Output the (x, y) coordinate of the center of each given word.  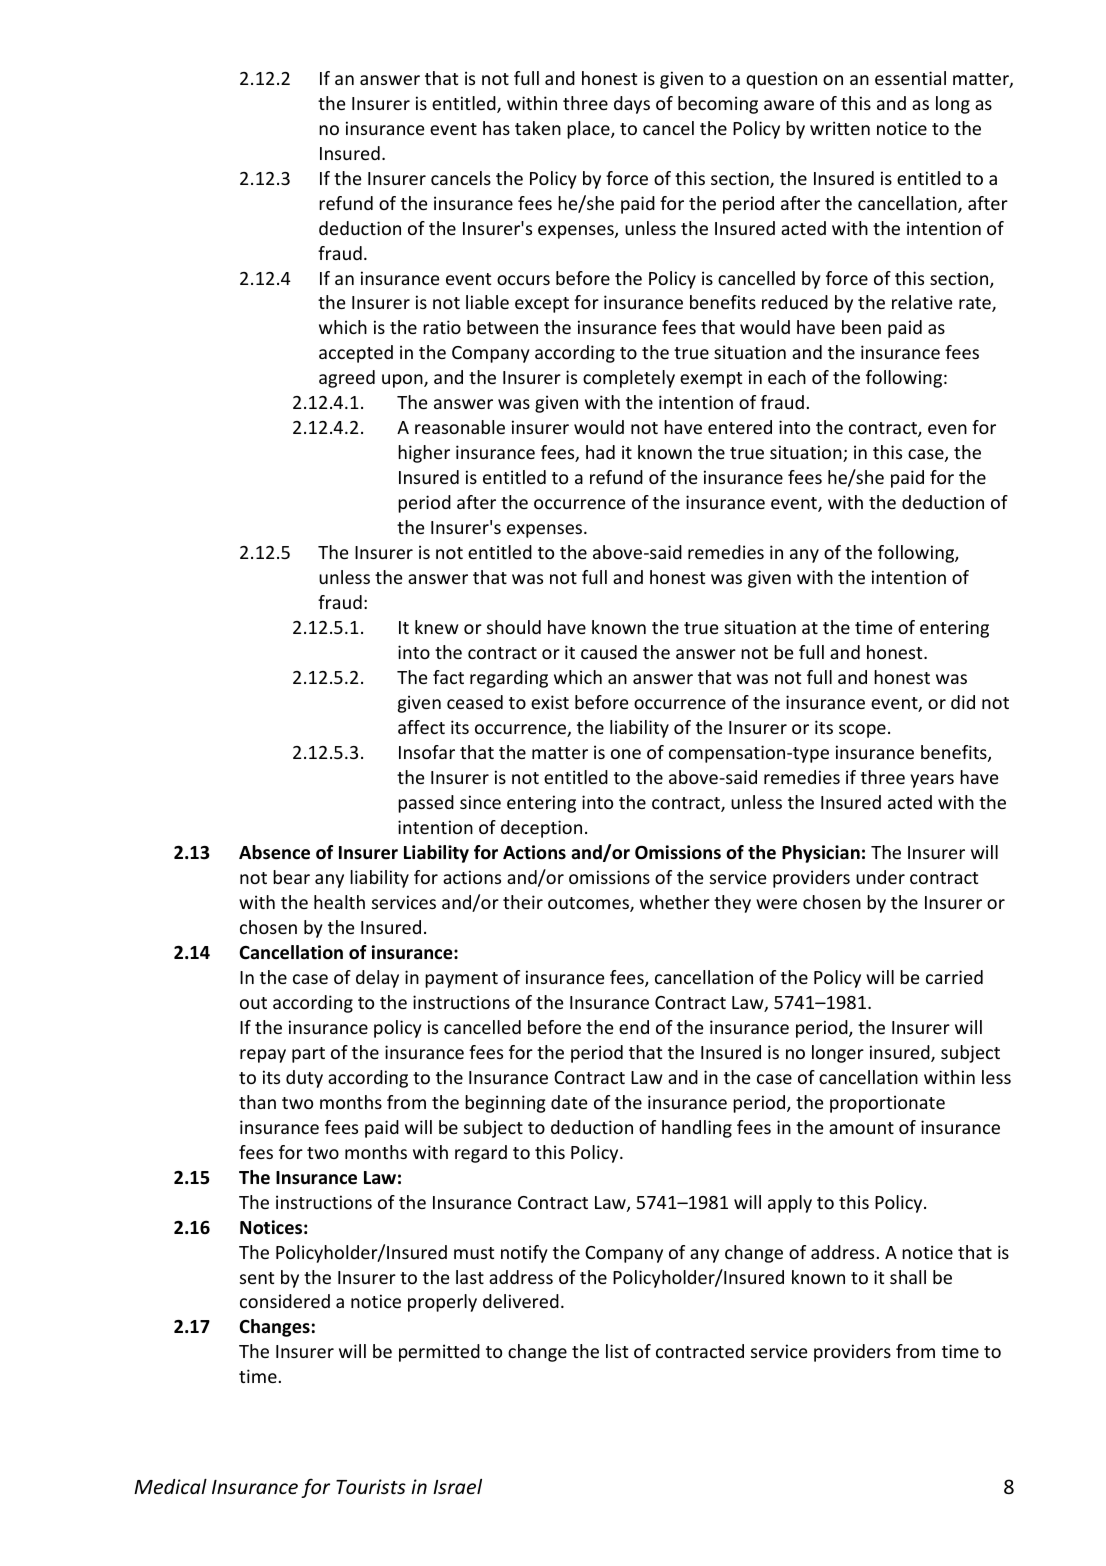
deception (541, 829)
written (840, 128)
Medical (170, 1486)
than (257, 1102)
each (787, 377)
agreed (347, 379)
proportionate (887, 1104)
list (617, 1351)
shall (908, 1277)
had (600, 452)
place (589, 130)
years (932, 781)
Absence (274, 852)
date (569, 1102)
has (496, 128)
